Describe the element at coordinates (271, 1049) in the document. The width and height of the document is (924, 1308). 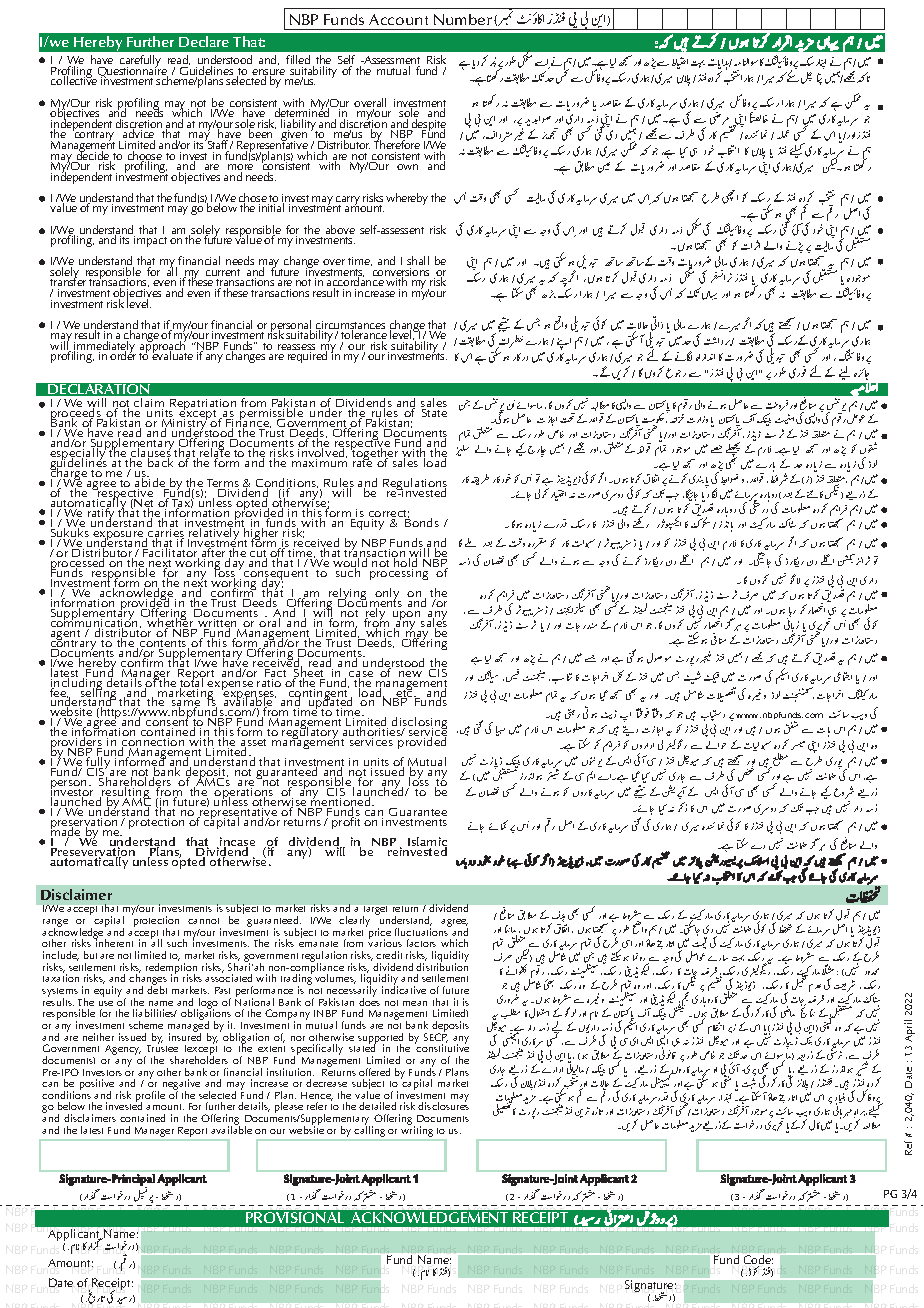
I see `extent` at that location.
